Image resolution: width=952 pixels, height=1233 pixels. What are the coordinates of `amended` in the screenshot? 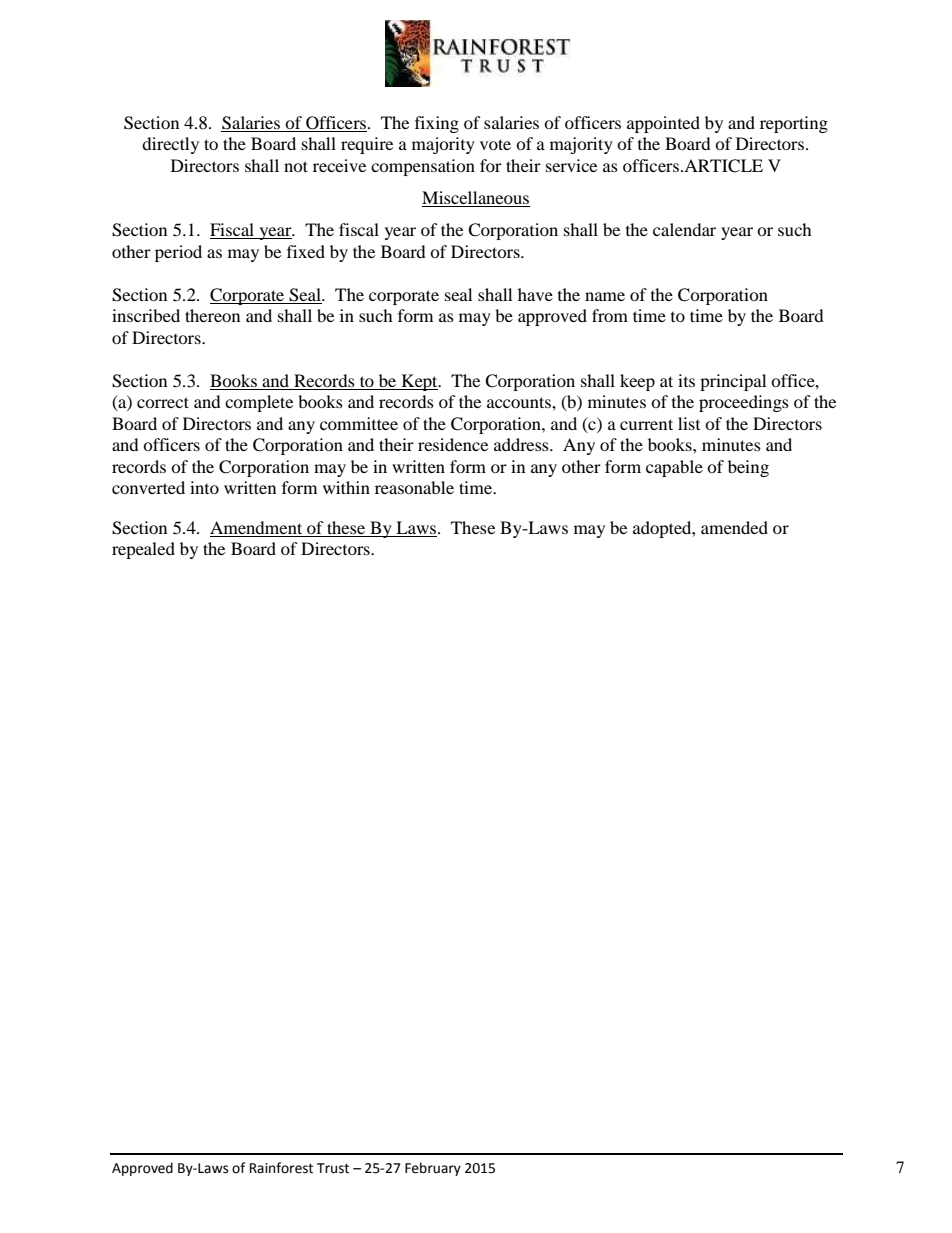 It's located at (734, 527).
